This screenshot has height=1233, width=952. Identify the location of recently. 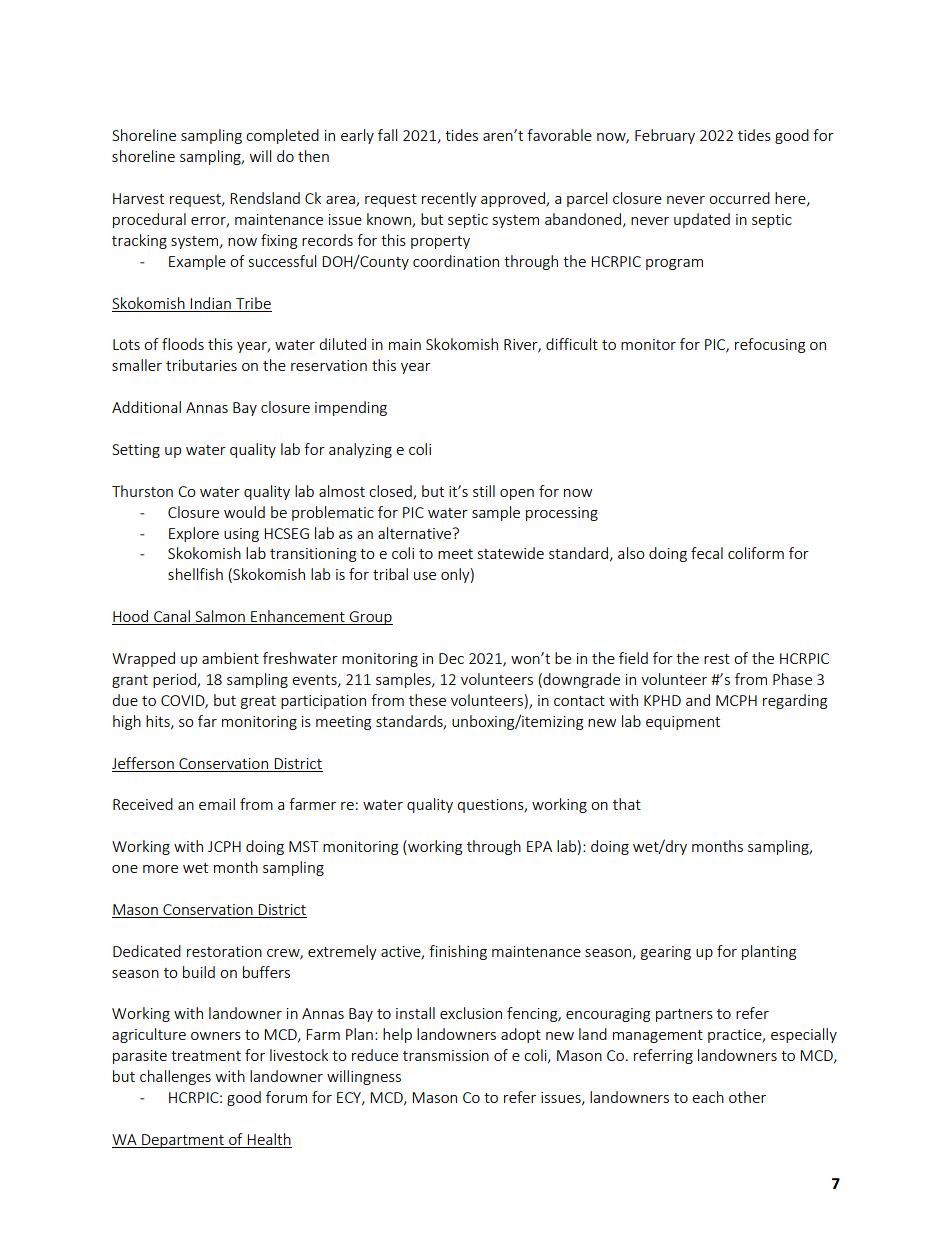
(449, 199).
